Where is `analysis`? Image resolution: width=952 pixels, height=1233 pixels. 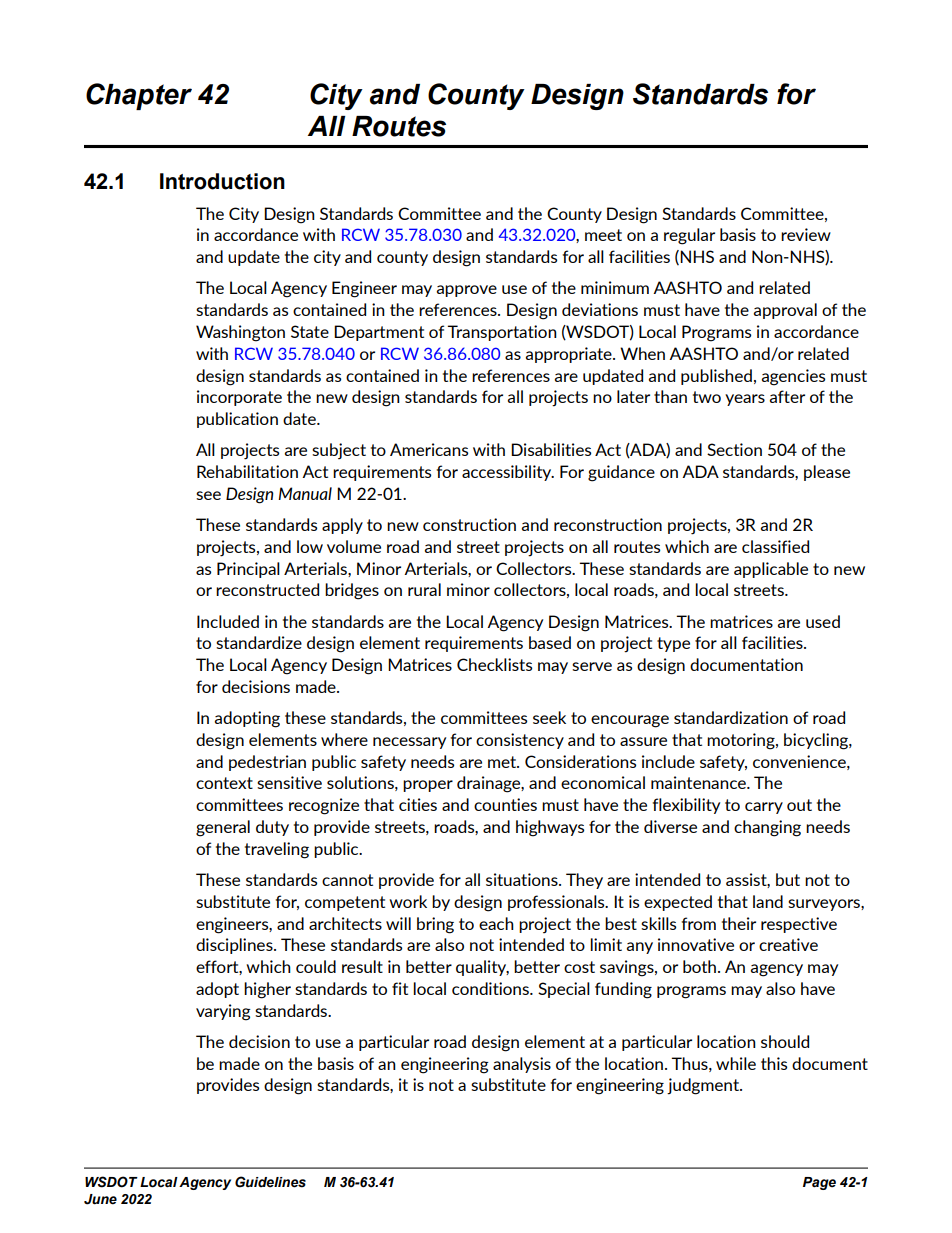 analysis is located at coordinates (522, 1065).
